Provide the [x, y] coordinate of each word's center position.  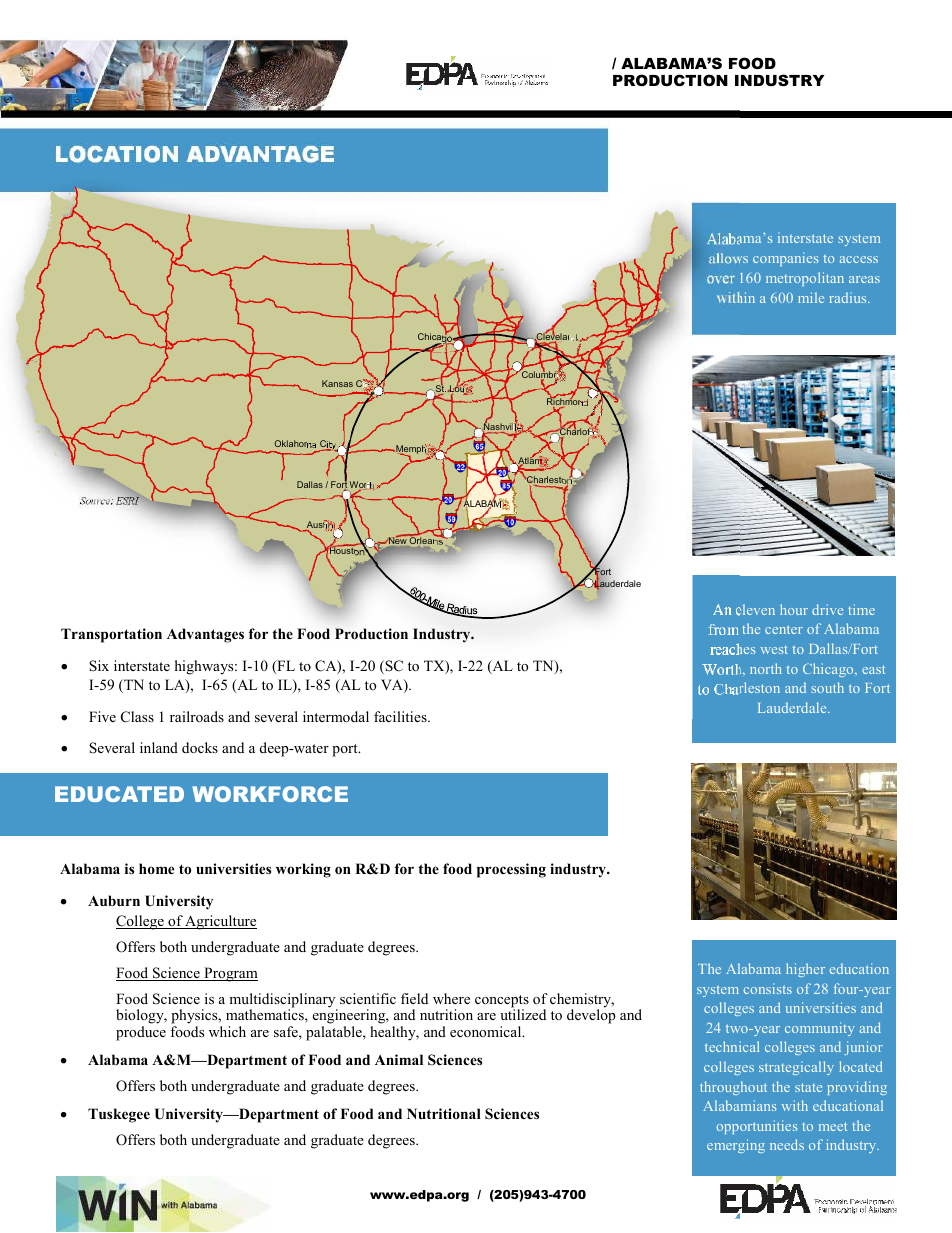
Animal [399, 1059]
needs [787, 1144]
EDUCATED [119, 794]
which [227, 1031]
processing [511, 870]
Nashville [503, 427]
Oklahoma [295, 444]
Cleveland [556, 337]
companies [785, 259]
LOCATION [117, 154]
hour [794, 609]
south [827, 687]
